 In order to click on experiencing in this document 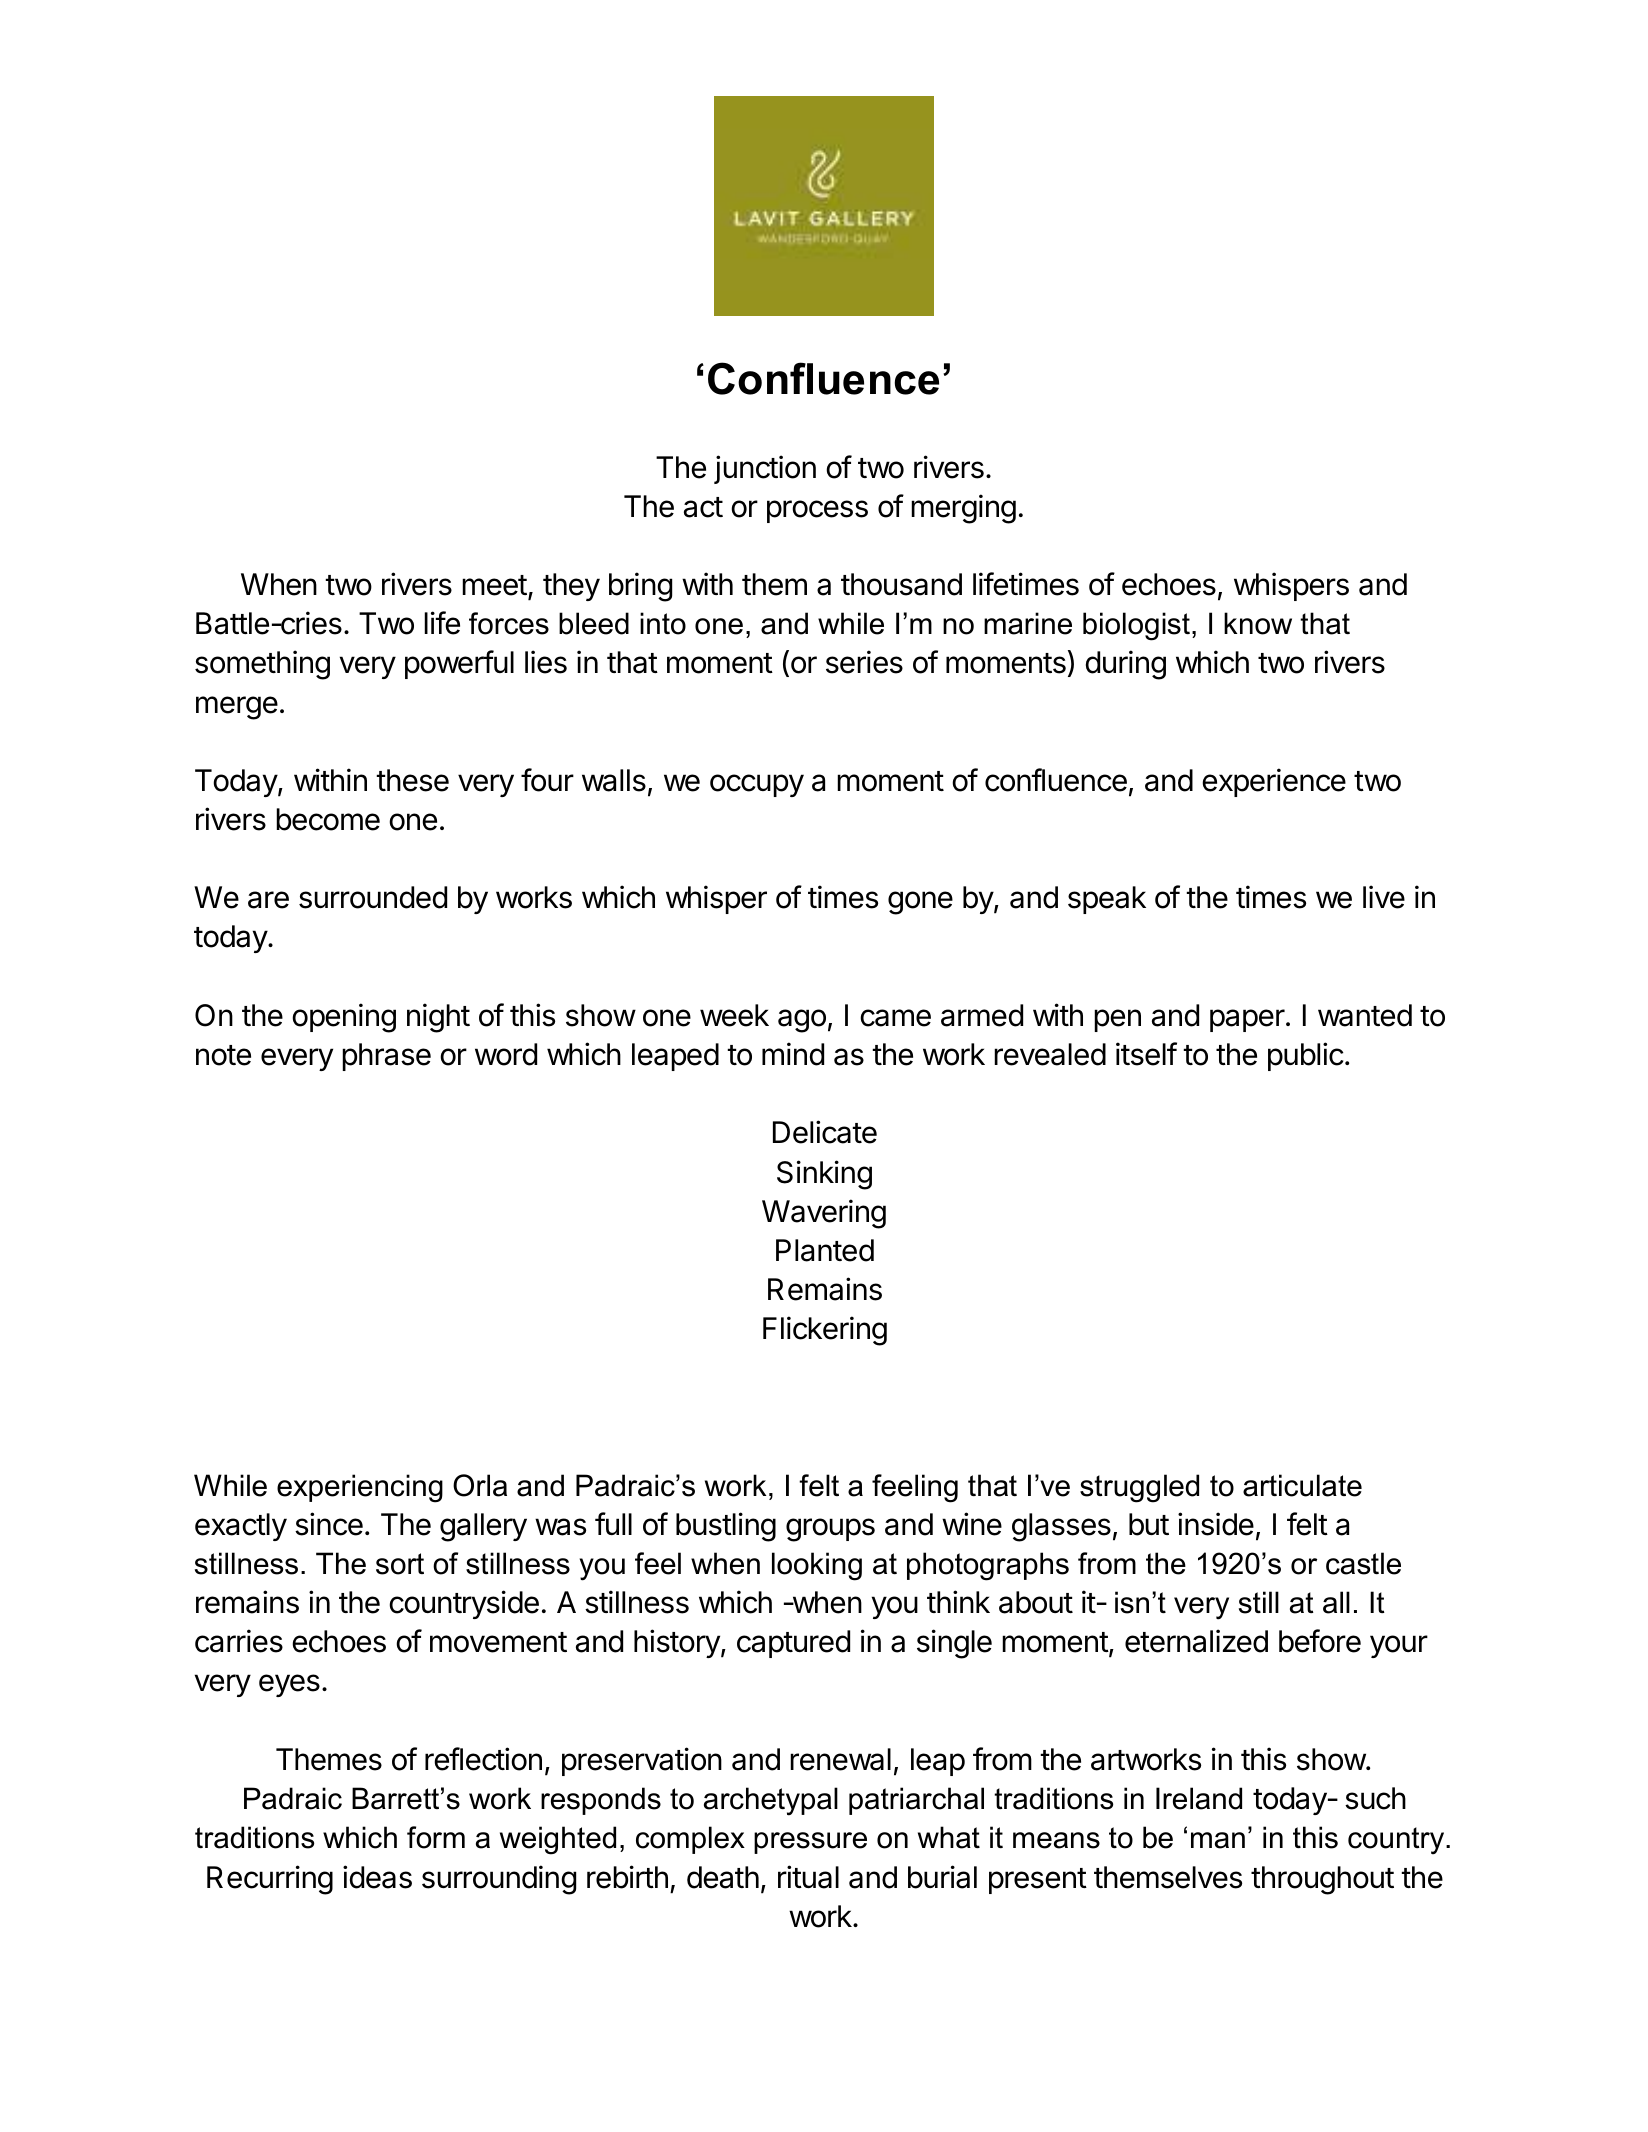, I will do `click(360, 1488)`.
